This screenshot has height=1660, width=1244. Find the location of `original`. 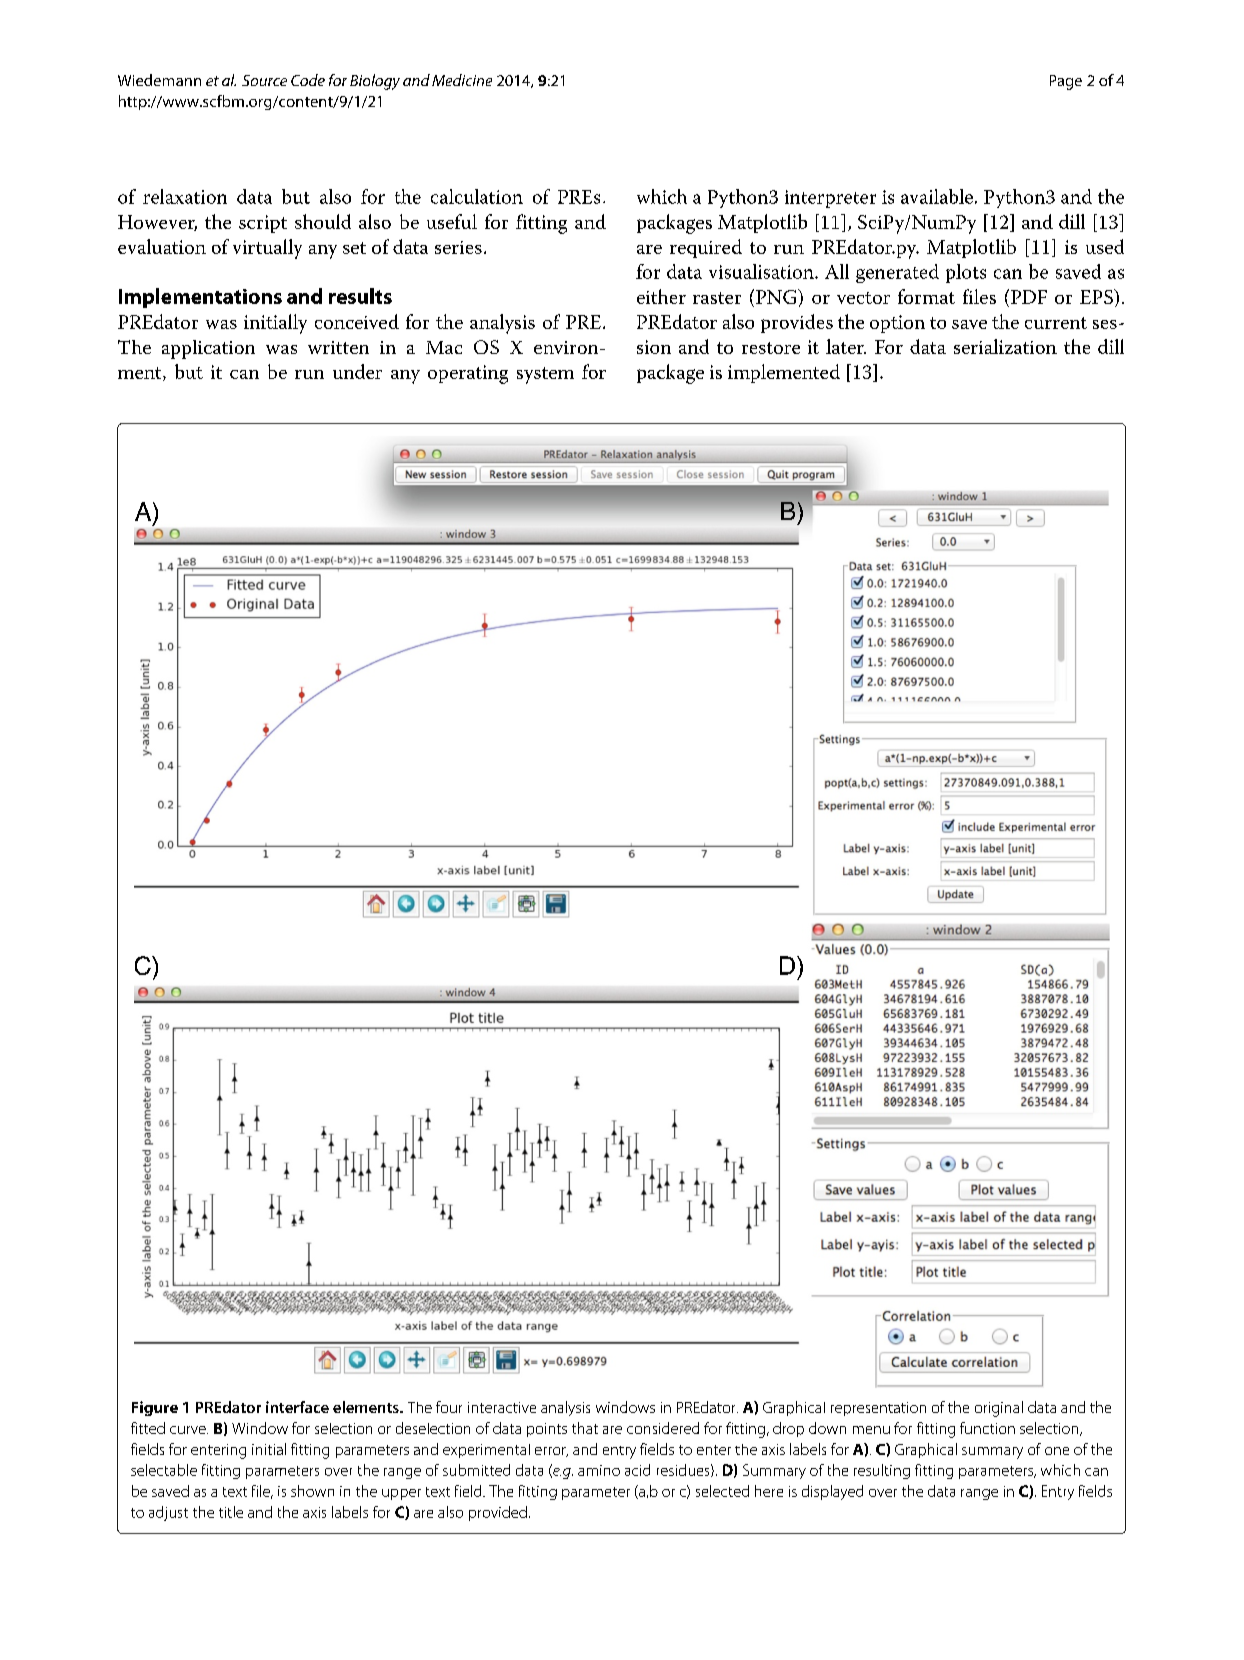

original is located at coordinates (999, 1409).
